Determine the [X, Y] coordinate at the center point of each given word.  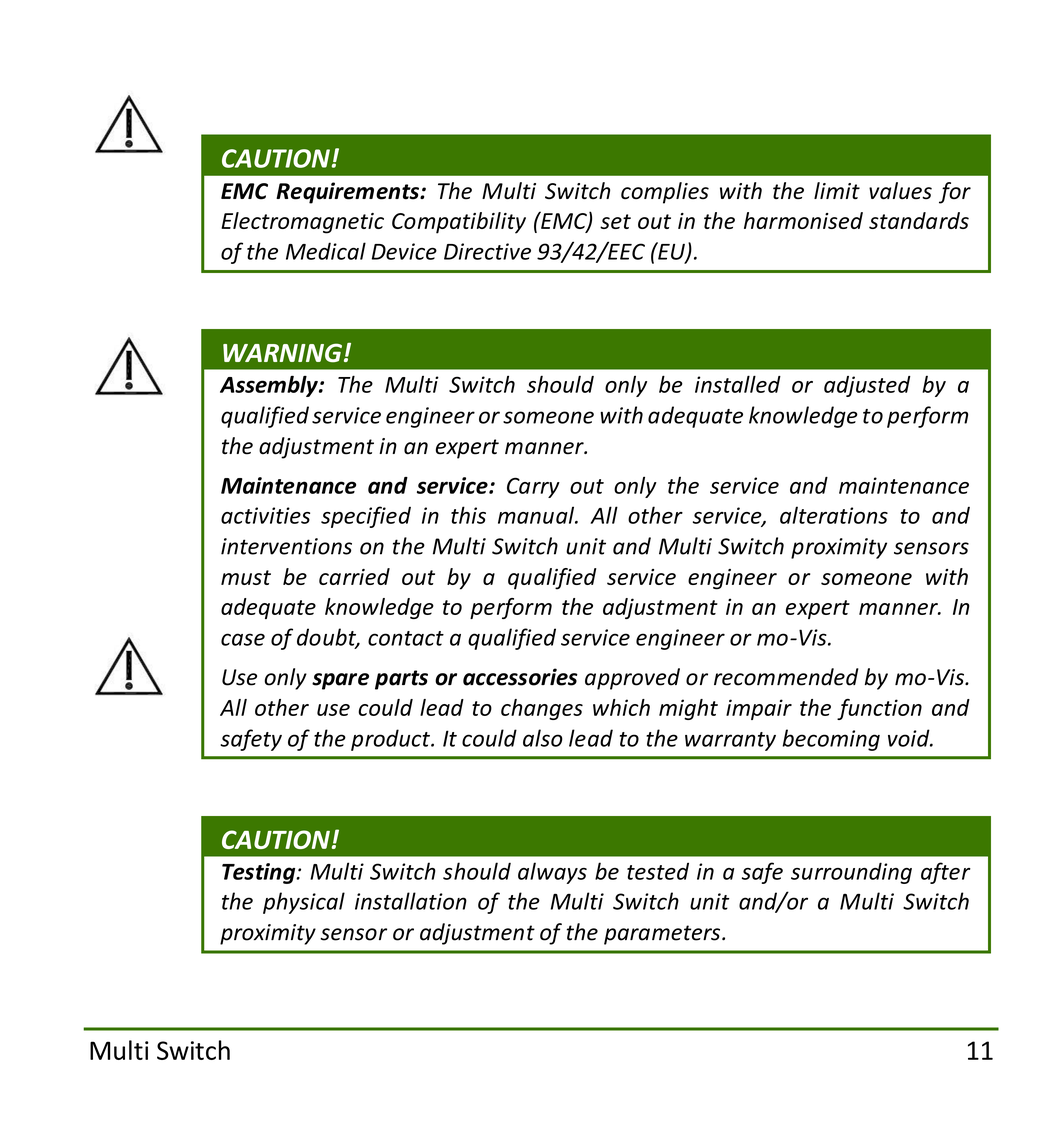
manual [537, 515]
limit [837, 190]
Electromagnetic [302, 223]
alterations [834, 515]
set [615, 221]
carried [354, 576]
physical [304, 903]
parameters [663, 935]
